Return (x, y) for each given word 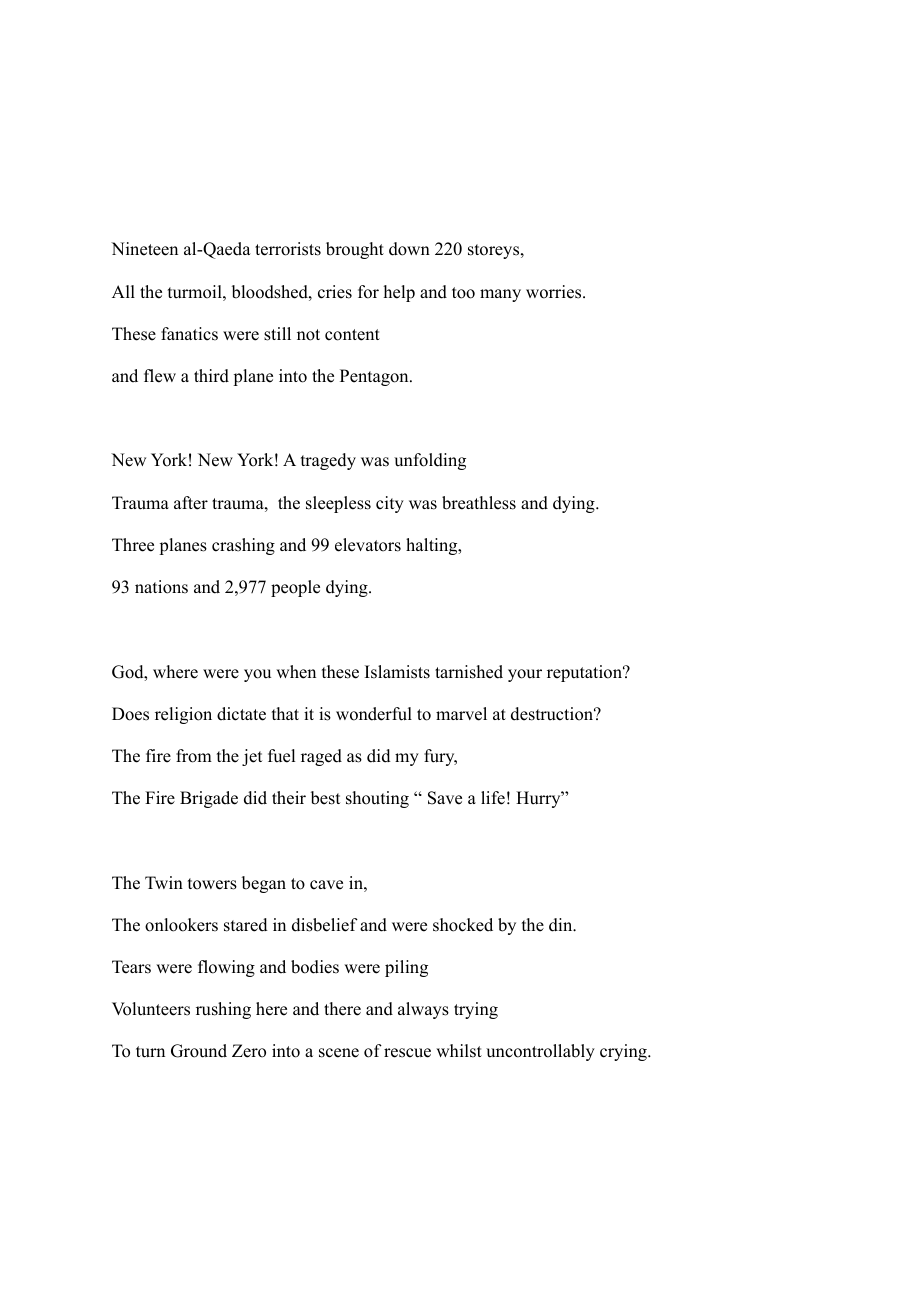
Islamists (397, 672)
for (368, 292)
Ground (199, 1051)
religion (183, 715)
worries (553, 292)
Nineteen (144, 249)
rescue (407, 1053)
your (525, 675)
